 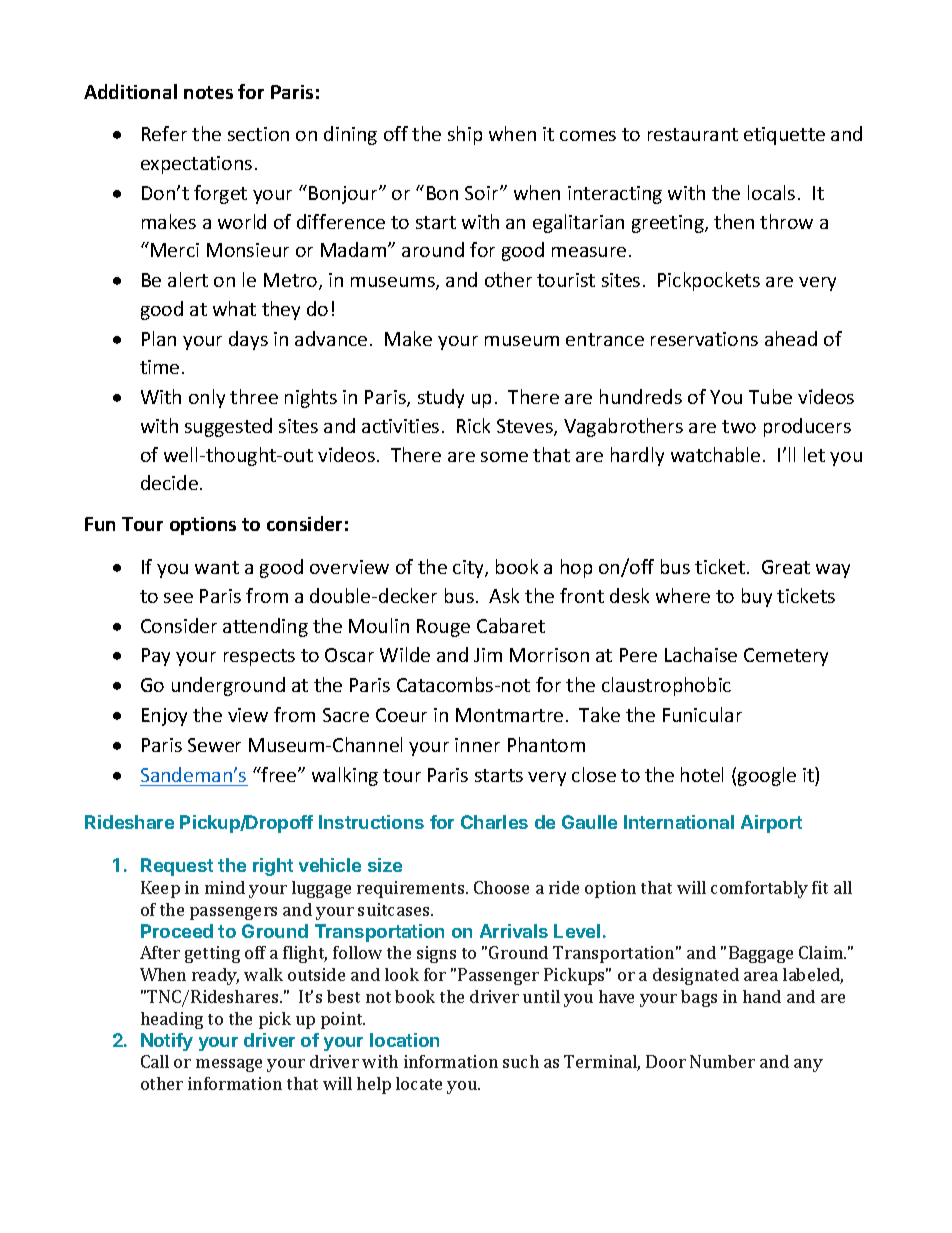 What do you see at coordinates (208, 92) in the screenshot?
I see `notes` at bounding box center [208, 92].
